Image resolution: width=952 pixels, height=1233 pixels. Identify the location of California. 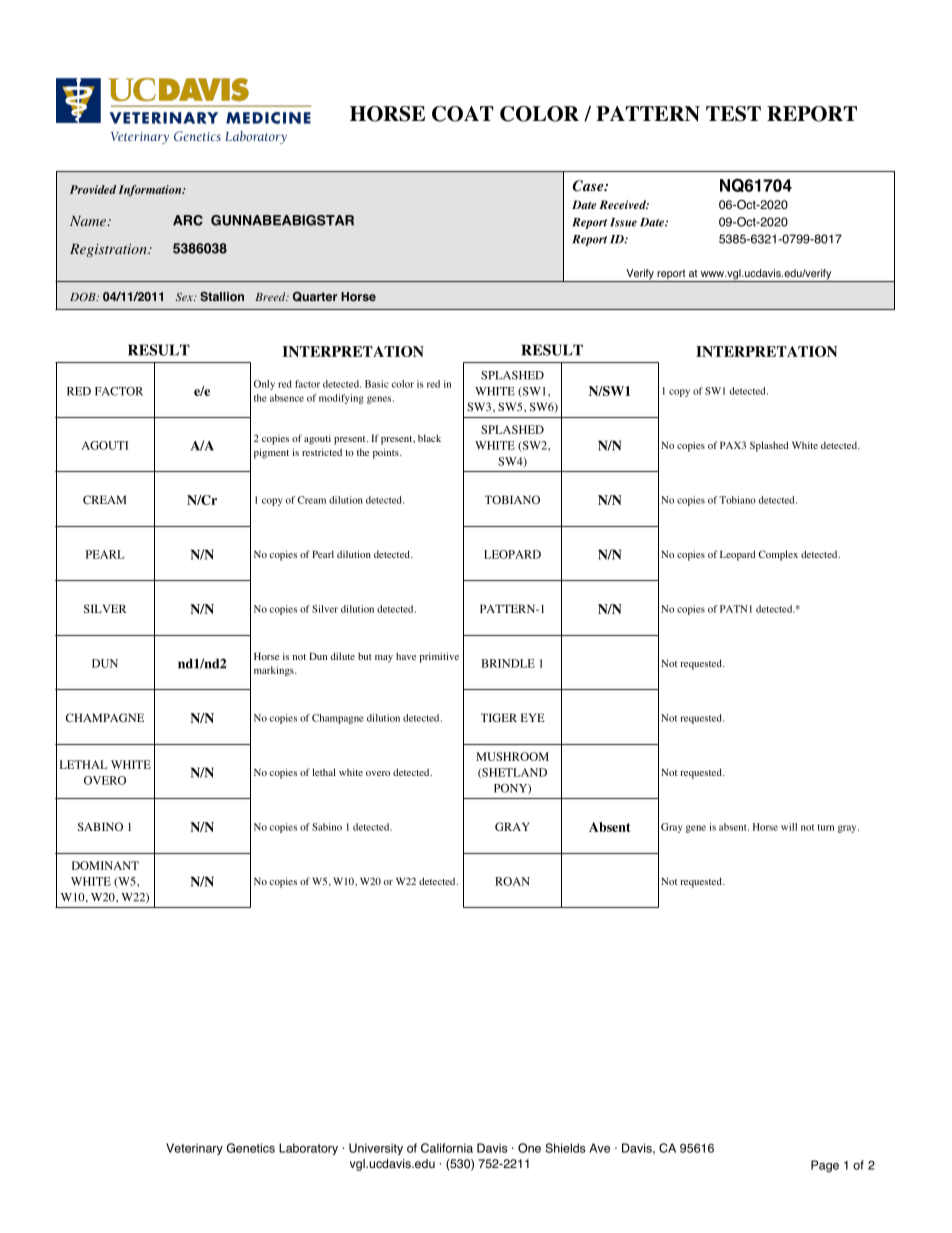
(447, 1148).
